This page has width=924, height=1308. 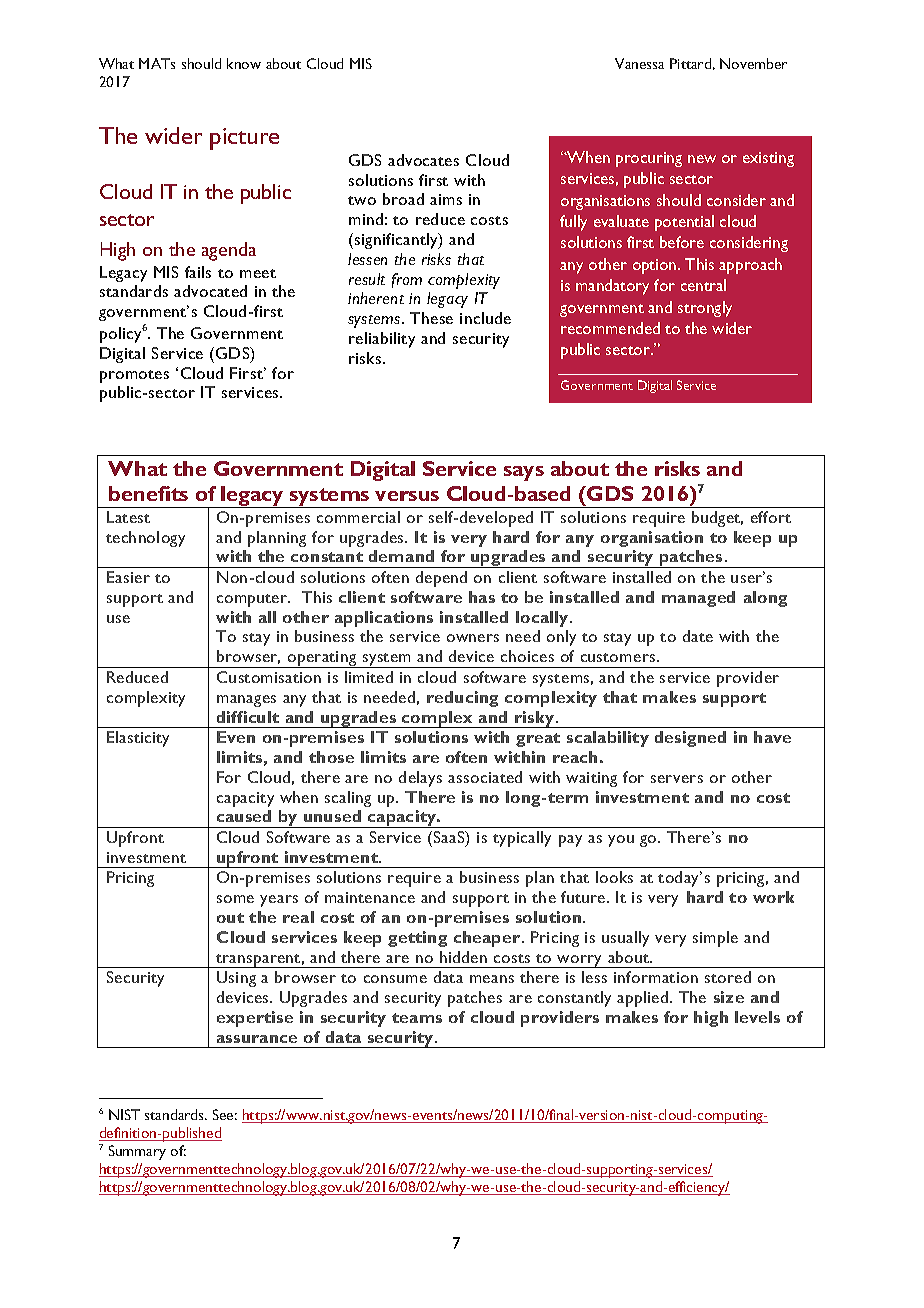 I want to click on advocates, so click(x=423, y=160).
